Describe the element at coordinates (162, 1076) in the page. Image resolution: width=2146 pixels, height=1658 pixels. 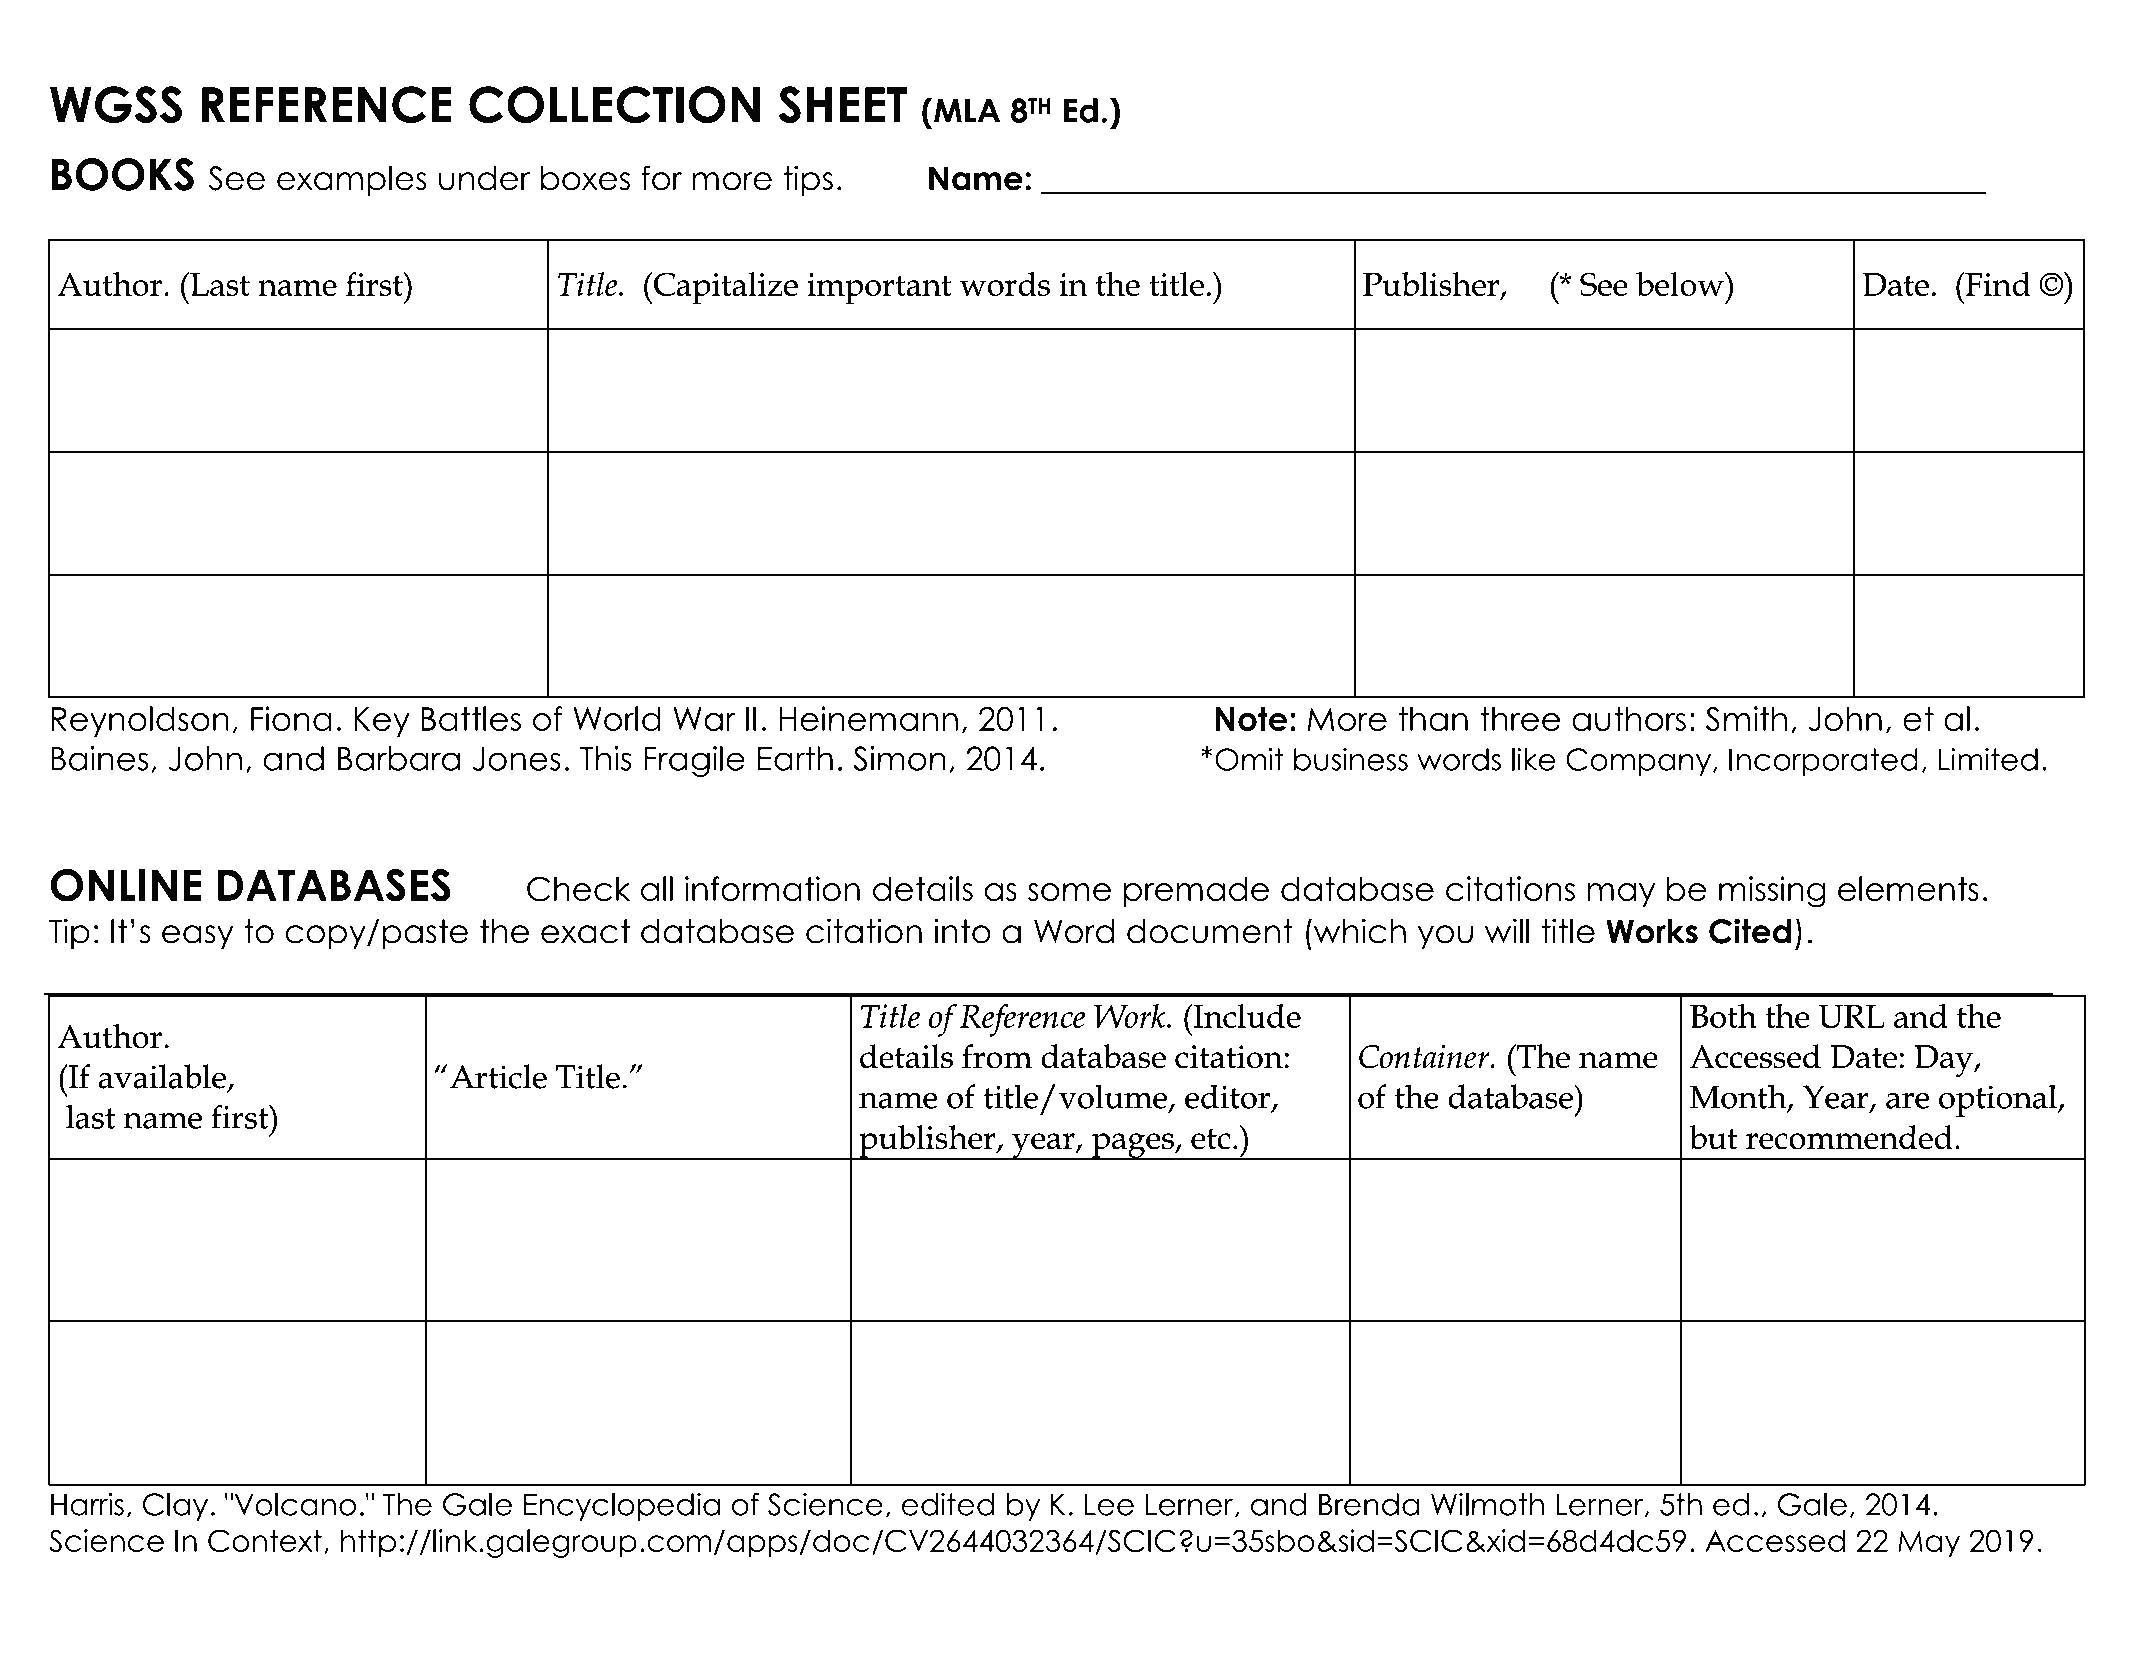
I see `available` at that location.
